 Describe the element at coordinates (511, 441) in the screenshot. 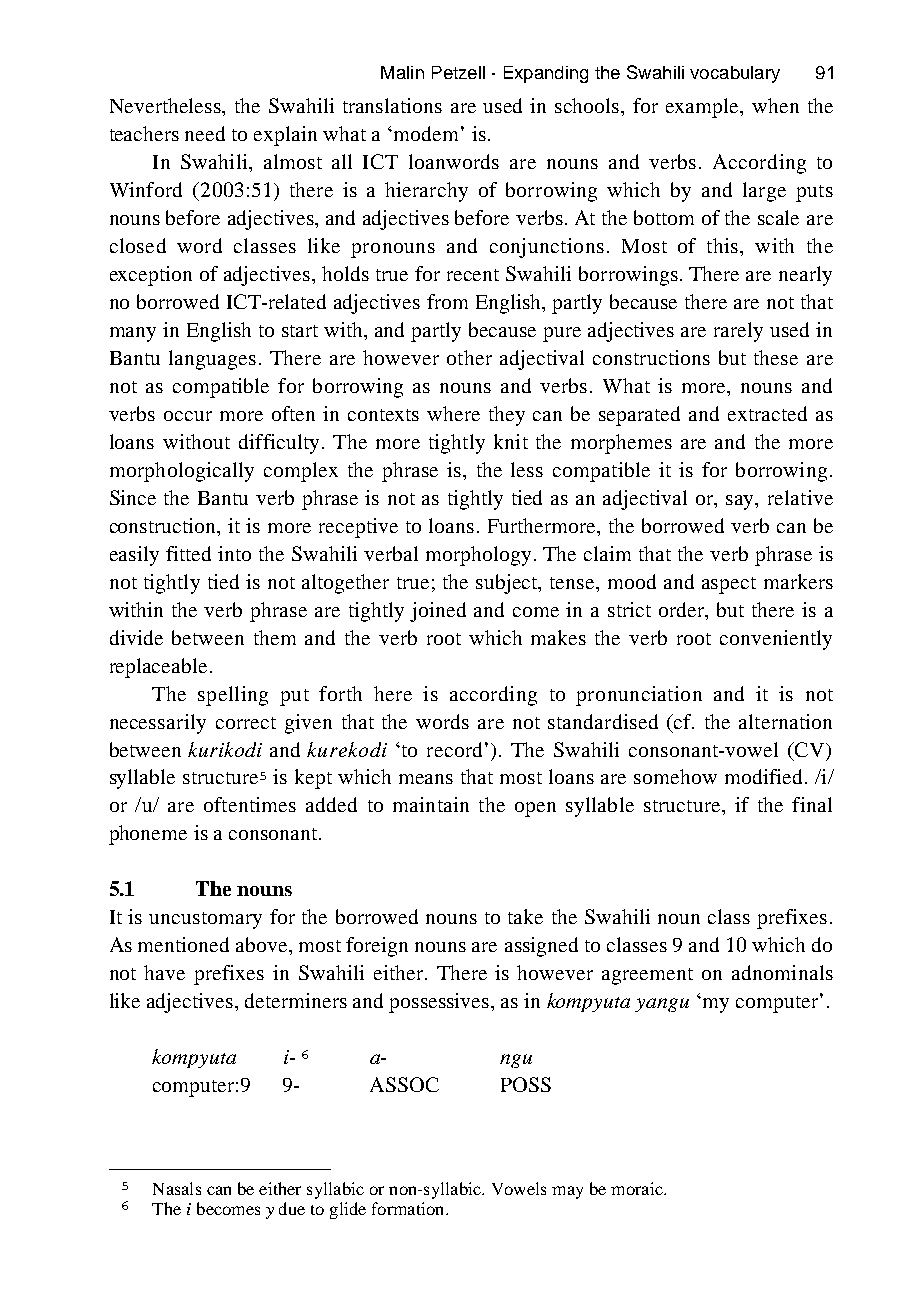

I see `knit` at that location.
